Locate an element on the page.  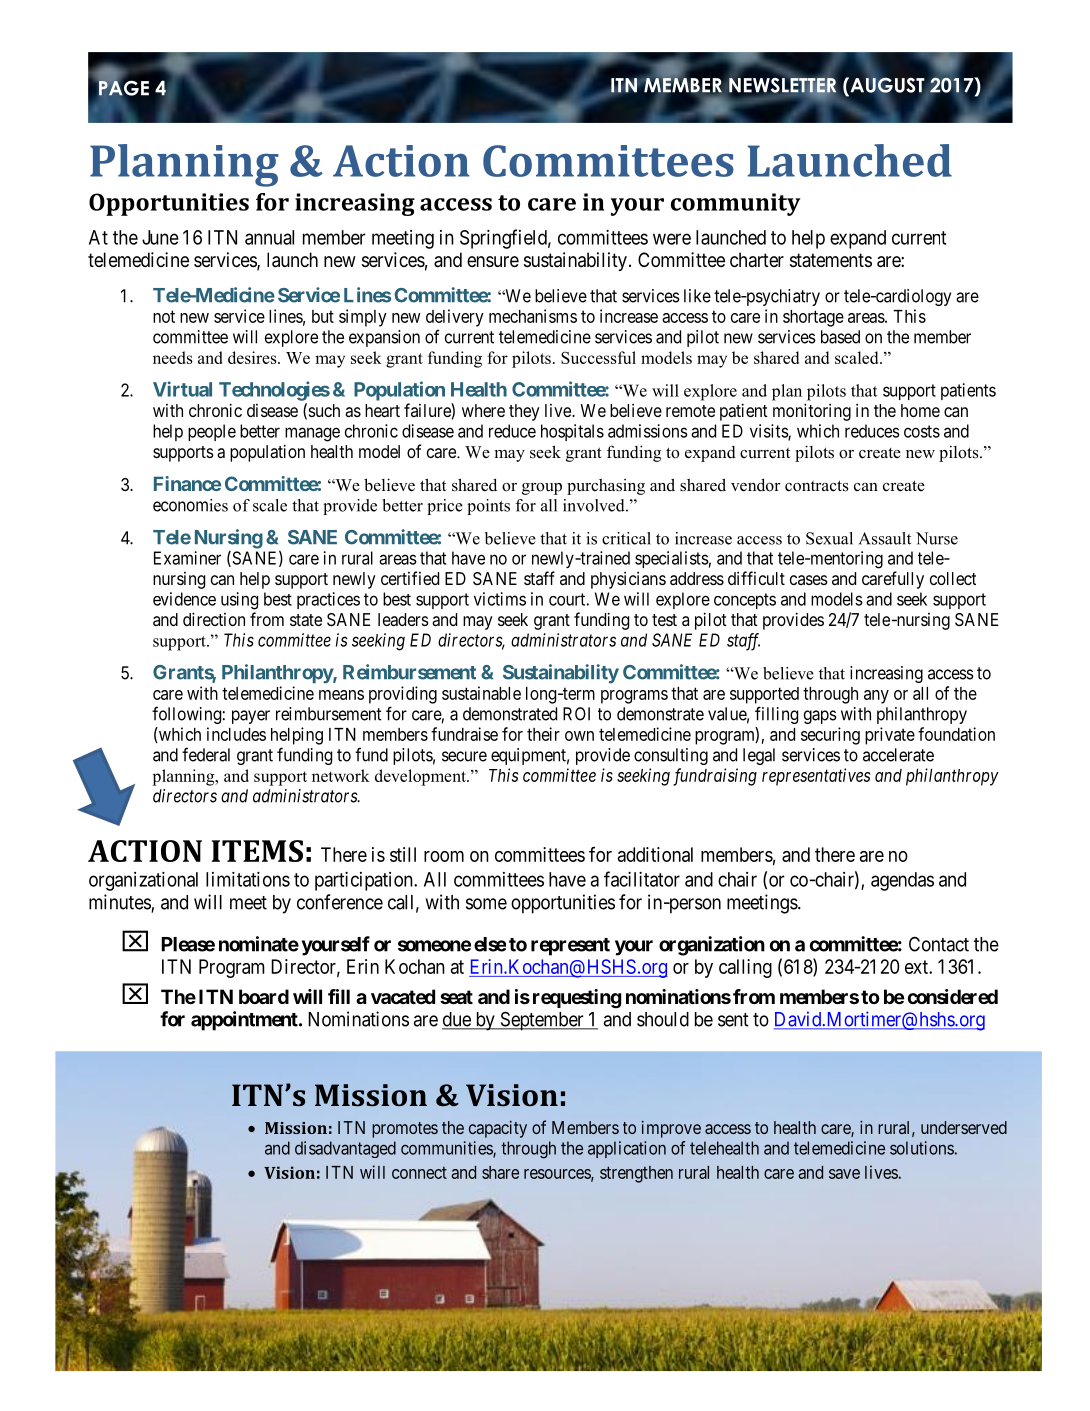
NEWSLETTER is located at coordinates (782, 86).
